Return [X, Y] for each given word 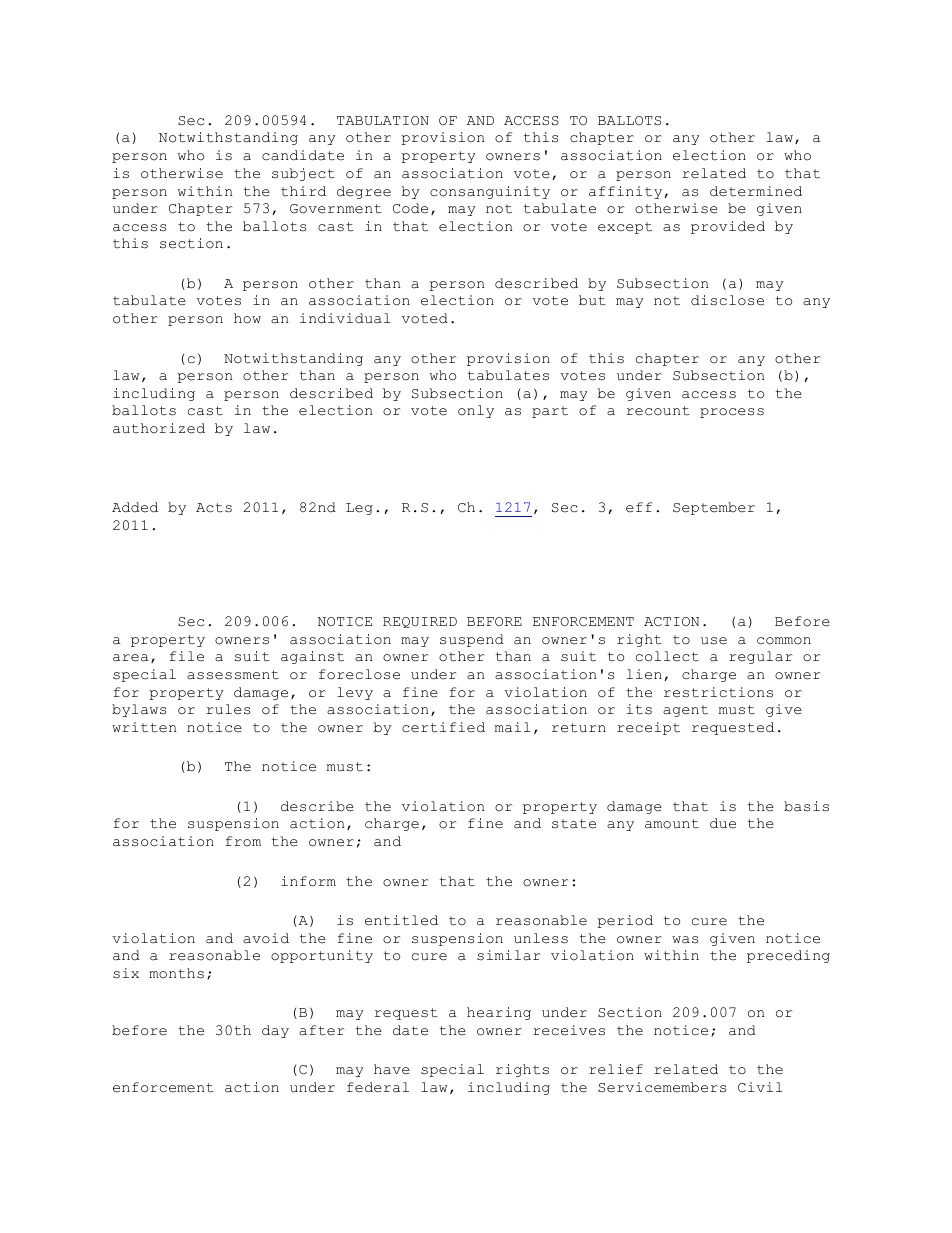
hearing [499, 1013]
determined [756, 191]
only [476, 411]
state [574, 824]
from [243, 841]
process [732, 413]
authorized [159, 428]
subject [303, 174]
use [714, 641]
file [187, 656]
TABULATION [383, 121]
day [275, 1031]
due [723, 823]
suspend [472, 640]
